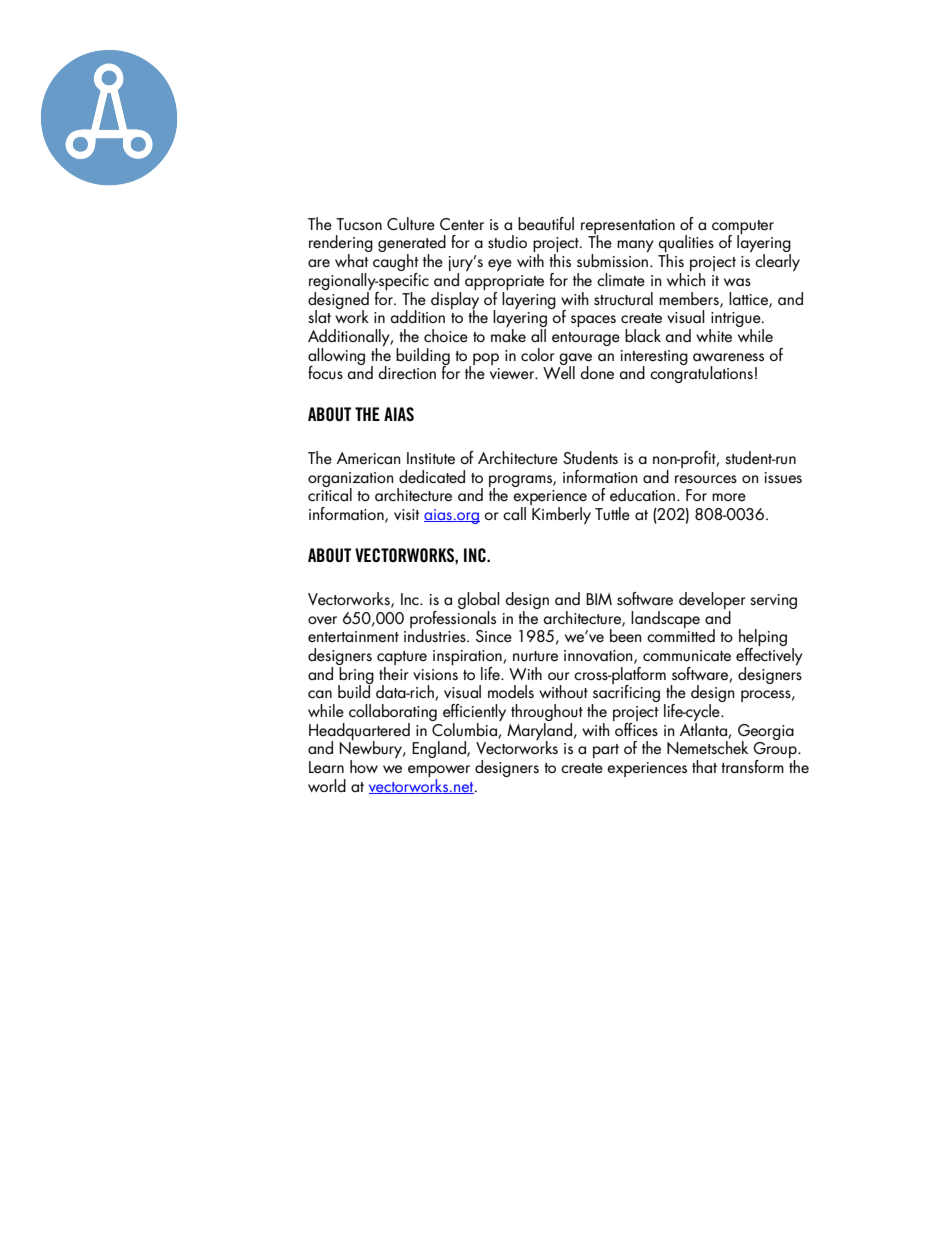  Describe the element at coordinates (336, 357) in the screenshot. I see `allowing` at that location.
